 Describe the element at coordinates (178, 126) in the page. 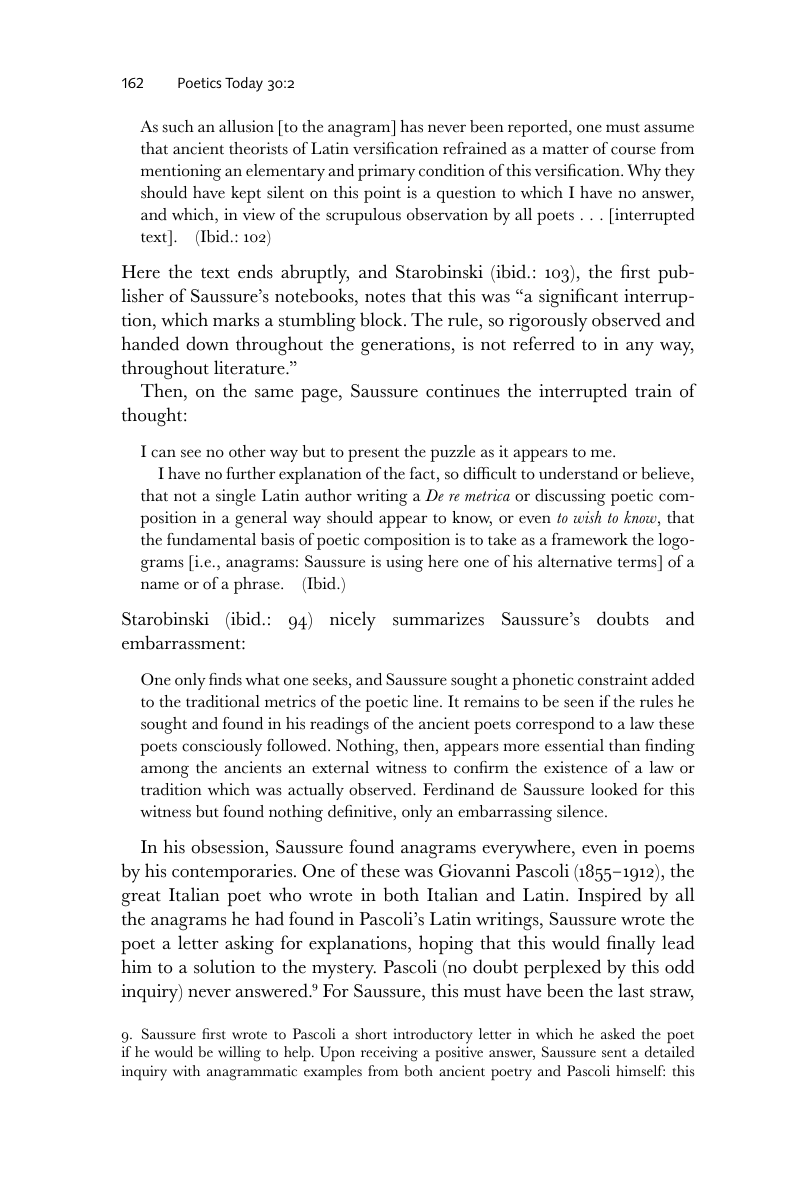

I see `such` at that location.
